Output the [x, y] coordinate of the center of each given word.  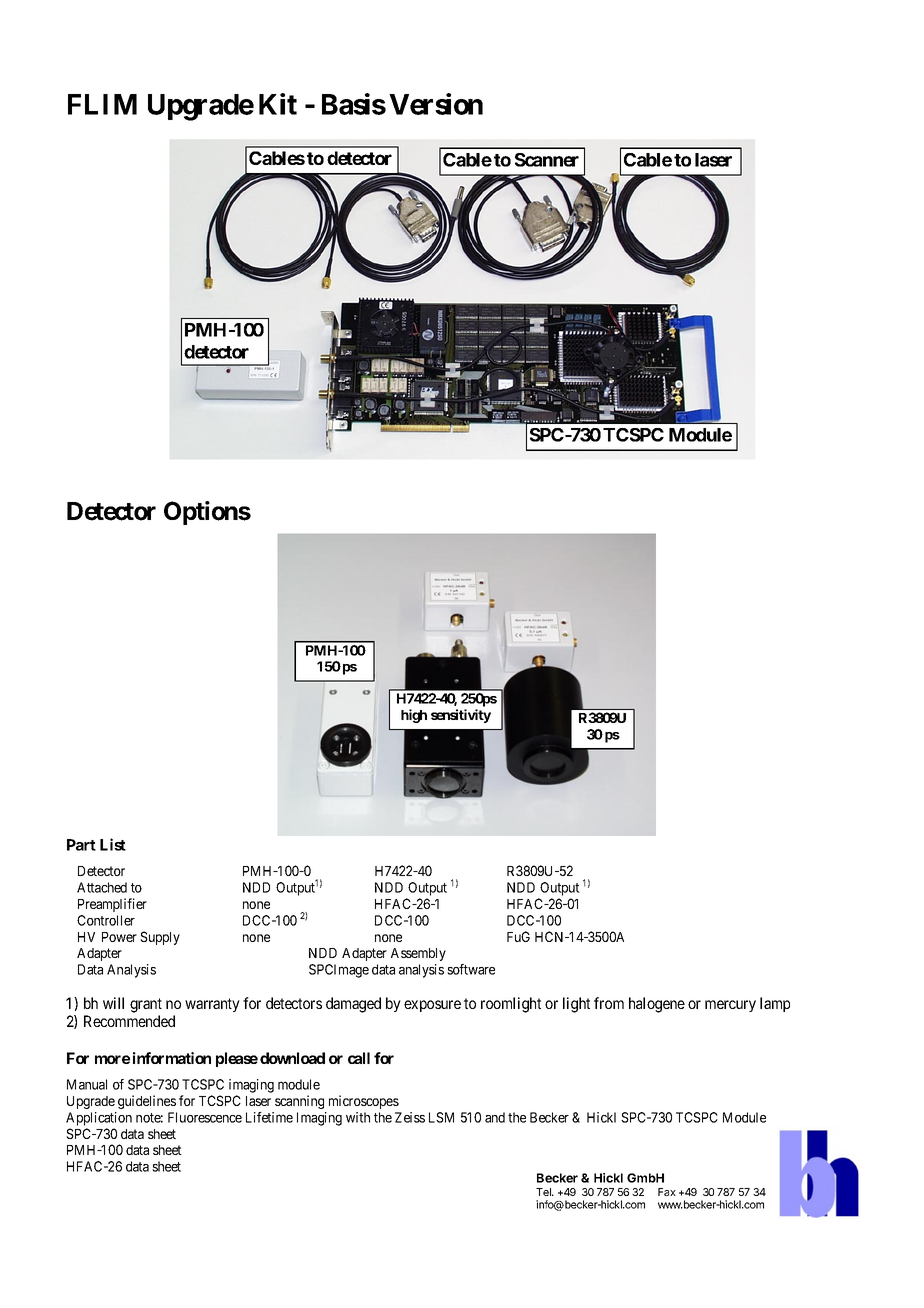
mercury [730, 1006]
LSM [441, 1117]
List [113, 844]
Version [436, 104]
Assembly [418, 954]
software [471, 969]
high [414, 716]
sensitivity [461, 716]
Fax [667, 1192]
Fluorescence [205, 1117]
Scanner [547, 160]
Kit [278, 104]
